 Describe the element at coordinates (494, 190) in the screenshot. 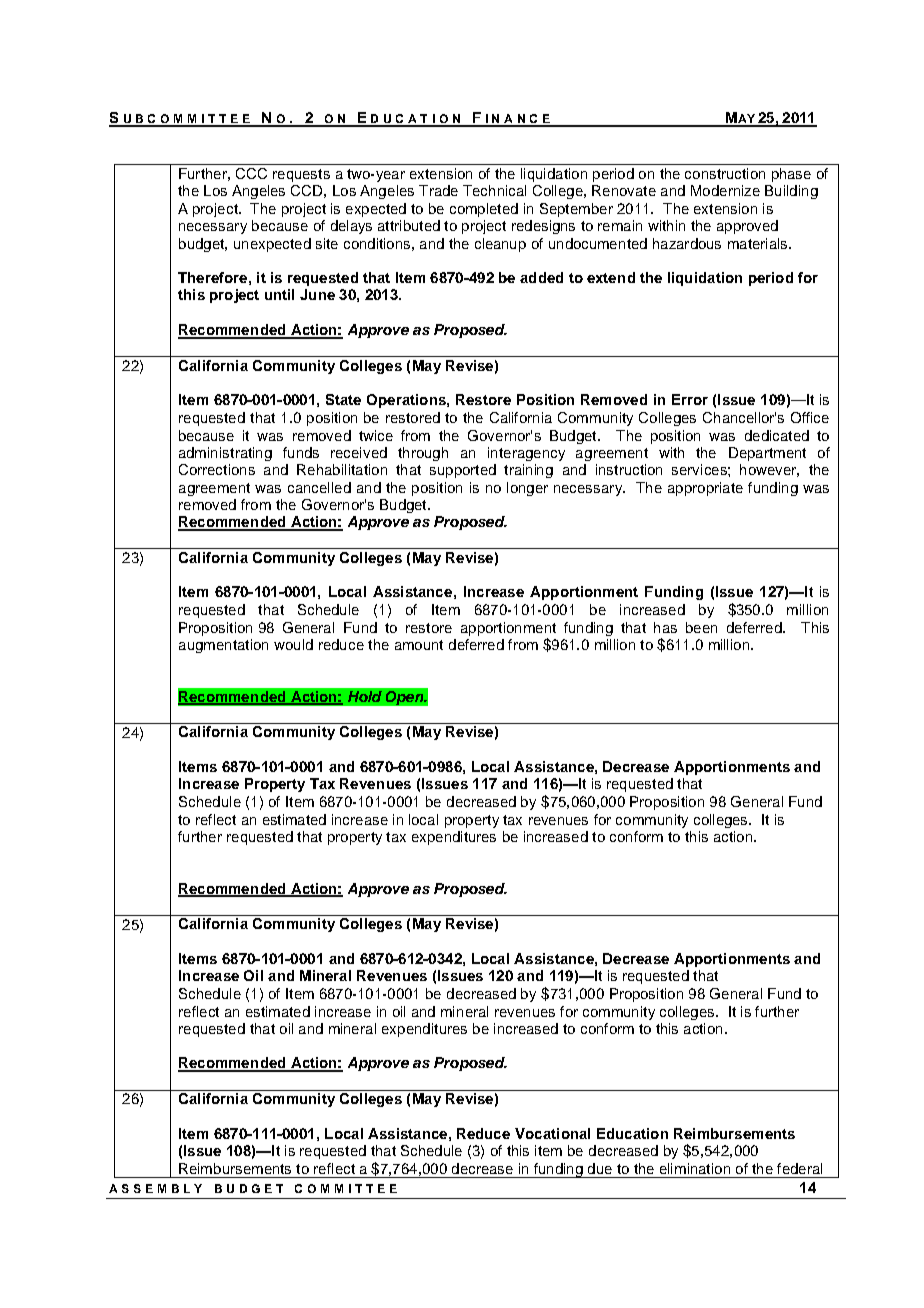

I see `Technical` at that location.
